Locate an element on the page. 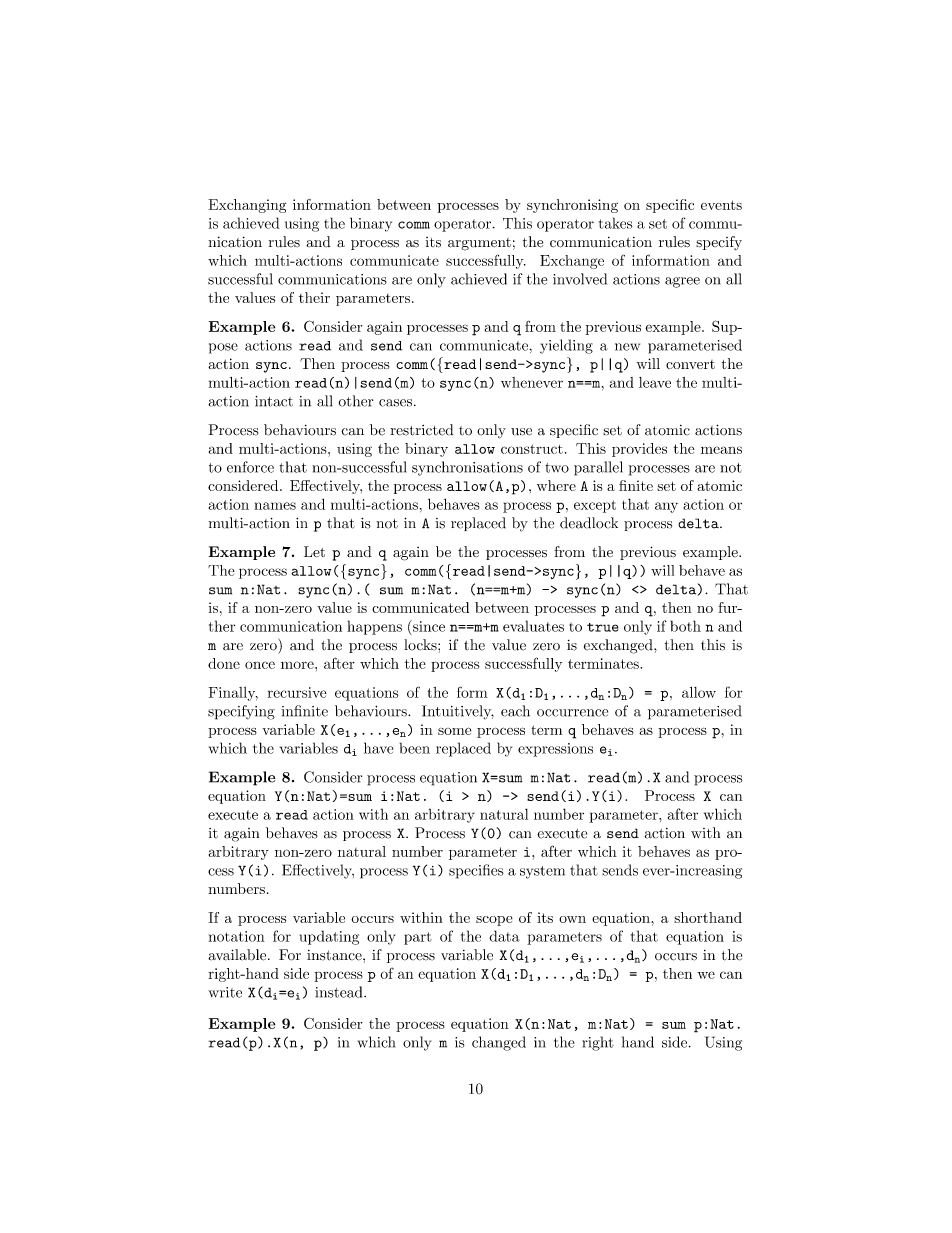 This document has height=1233, width=952. data is located at coordinates (504, 936).
